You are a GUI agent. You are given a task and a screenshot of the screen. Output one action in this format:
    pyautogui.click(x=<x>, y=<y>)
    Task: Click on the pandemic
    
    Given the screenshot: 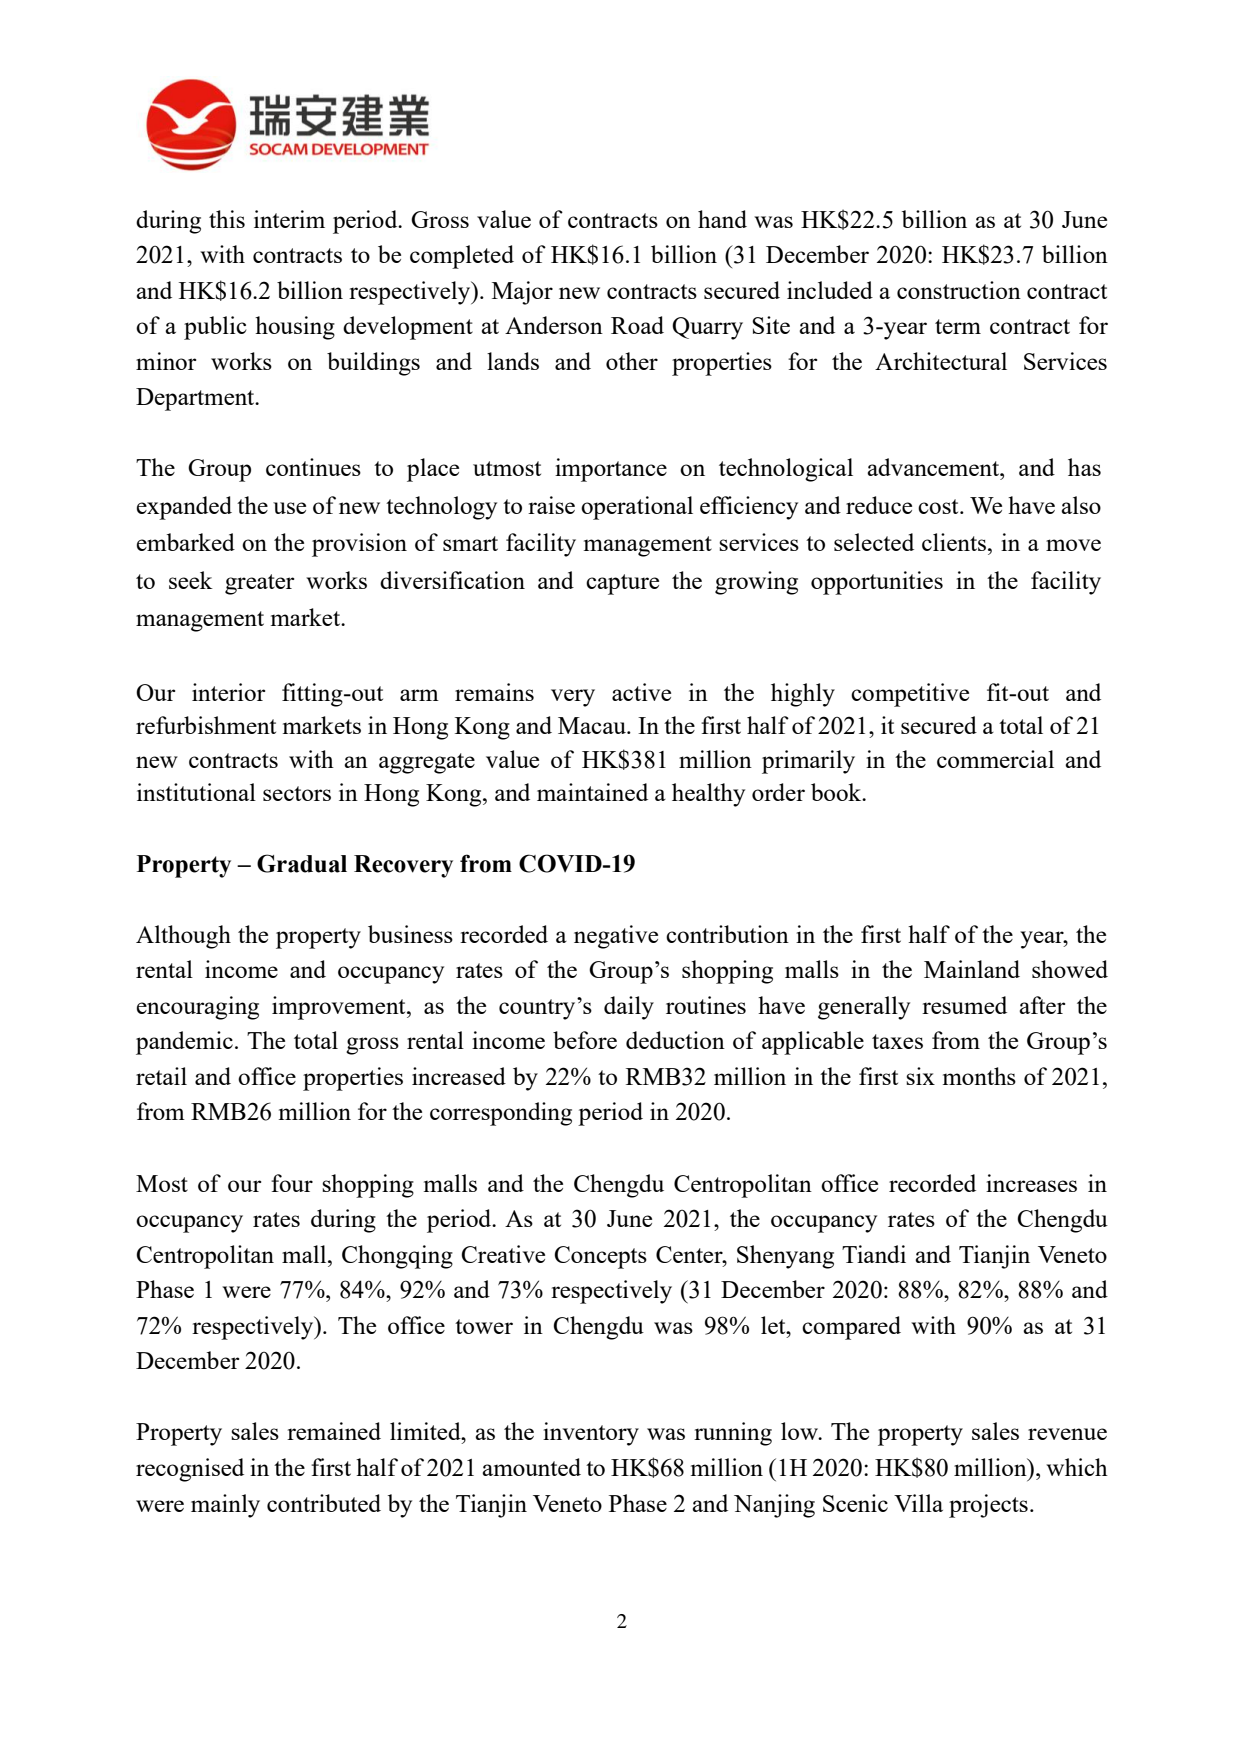 What is the action you would take?
    pyautogui.click(x=184, y=1043)
